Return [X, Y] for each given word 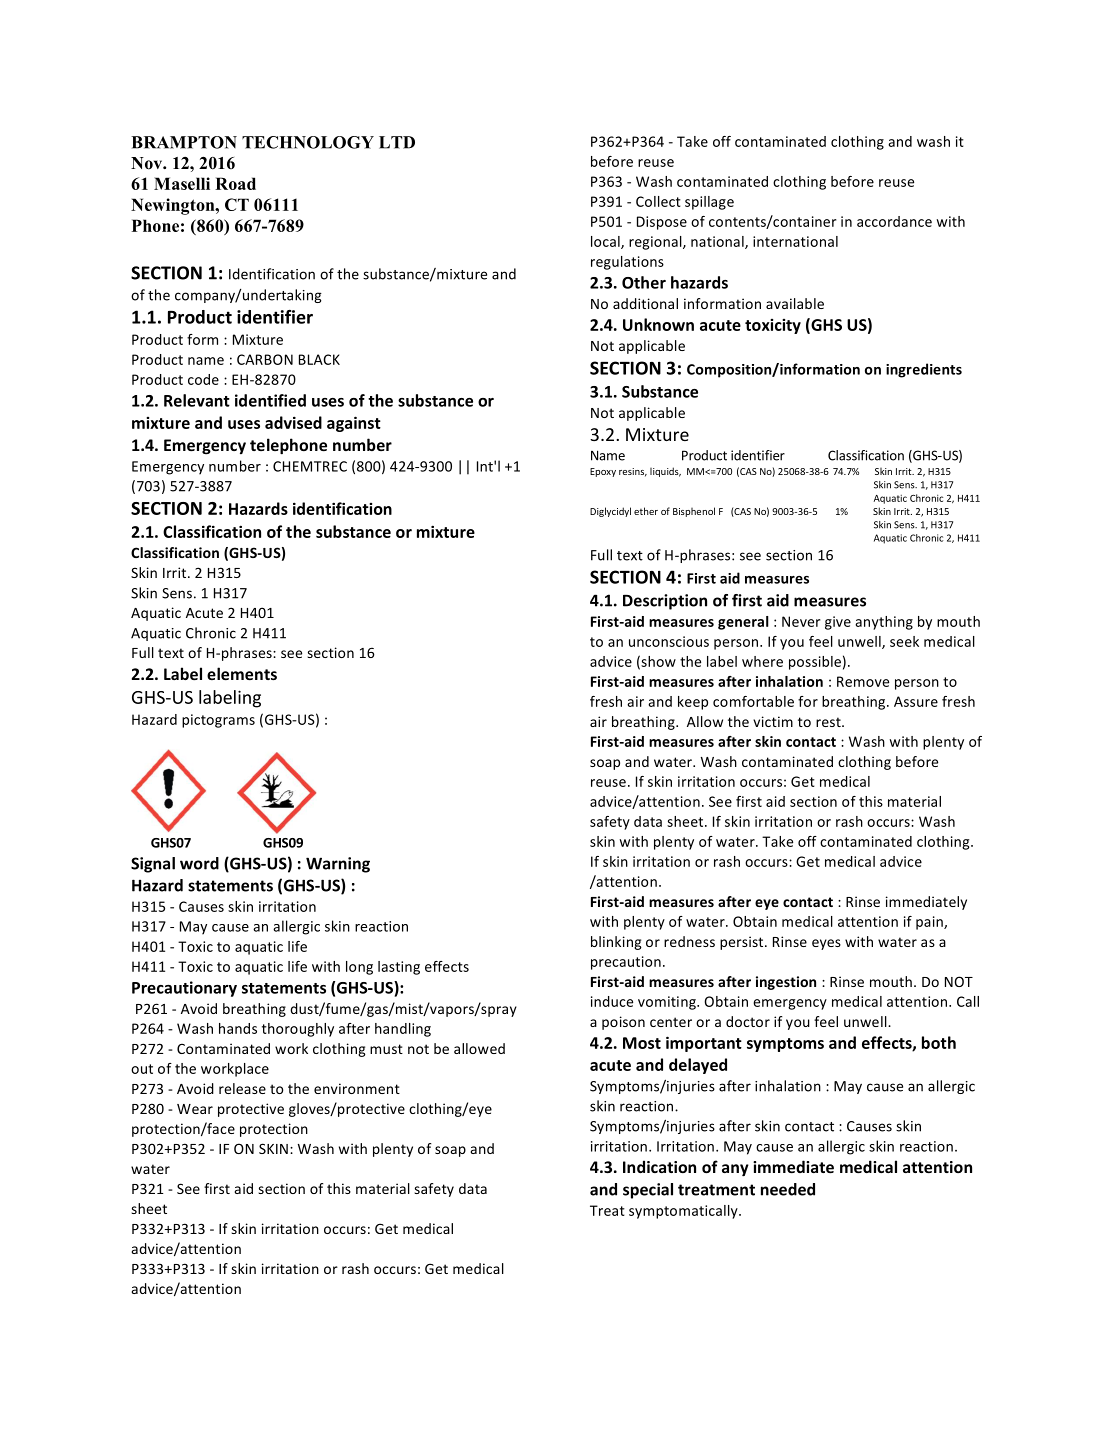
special [648, 1191]
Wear [195, 1109]
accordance [894, 221]
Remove [863, 681]
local [606, 242]
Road [235, 183]
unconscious [669, 641]
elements [242, 673]
